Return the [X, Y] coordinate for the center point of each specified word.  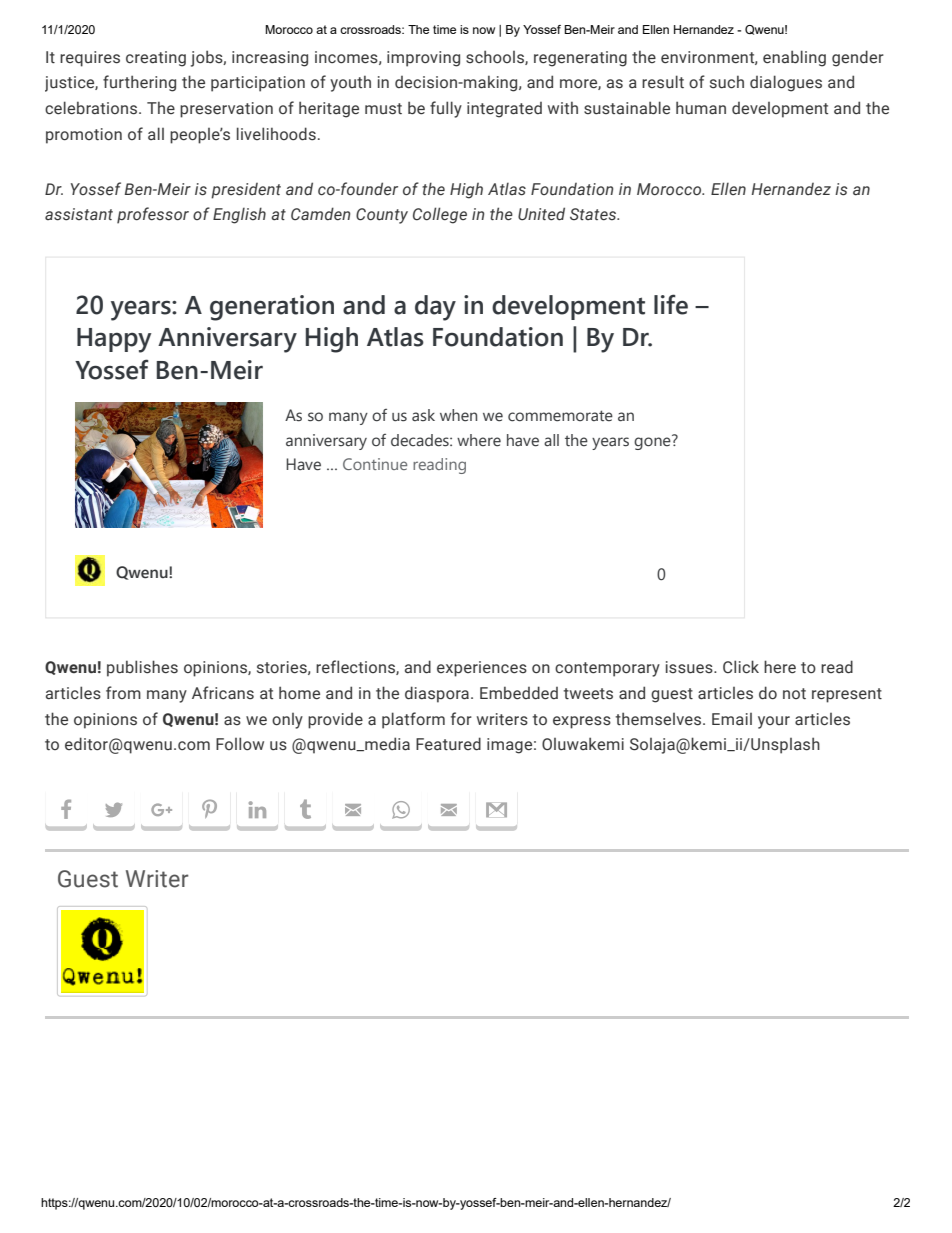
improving [423, 59]
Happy [114, 340]
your [774, 722]
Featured [448, 744]
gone [653, 442]
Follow [240, 743]
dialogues [786, 83]
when [458, 415]
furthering [139, 83]
